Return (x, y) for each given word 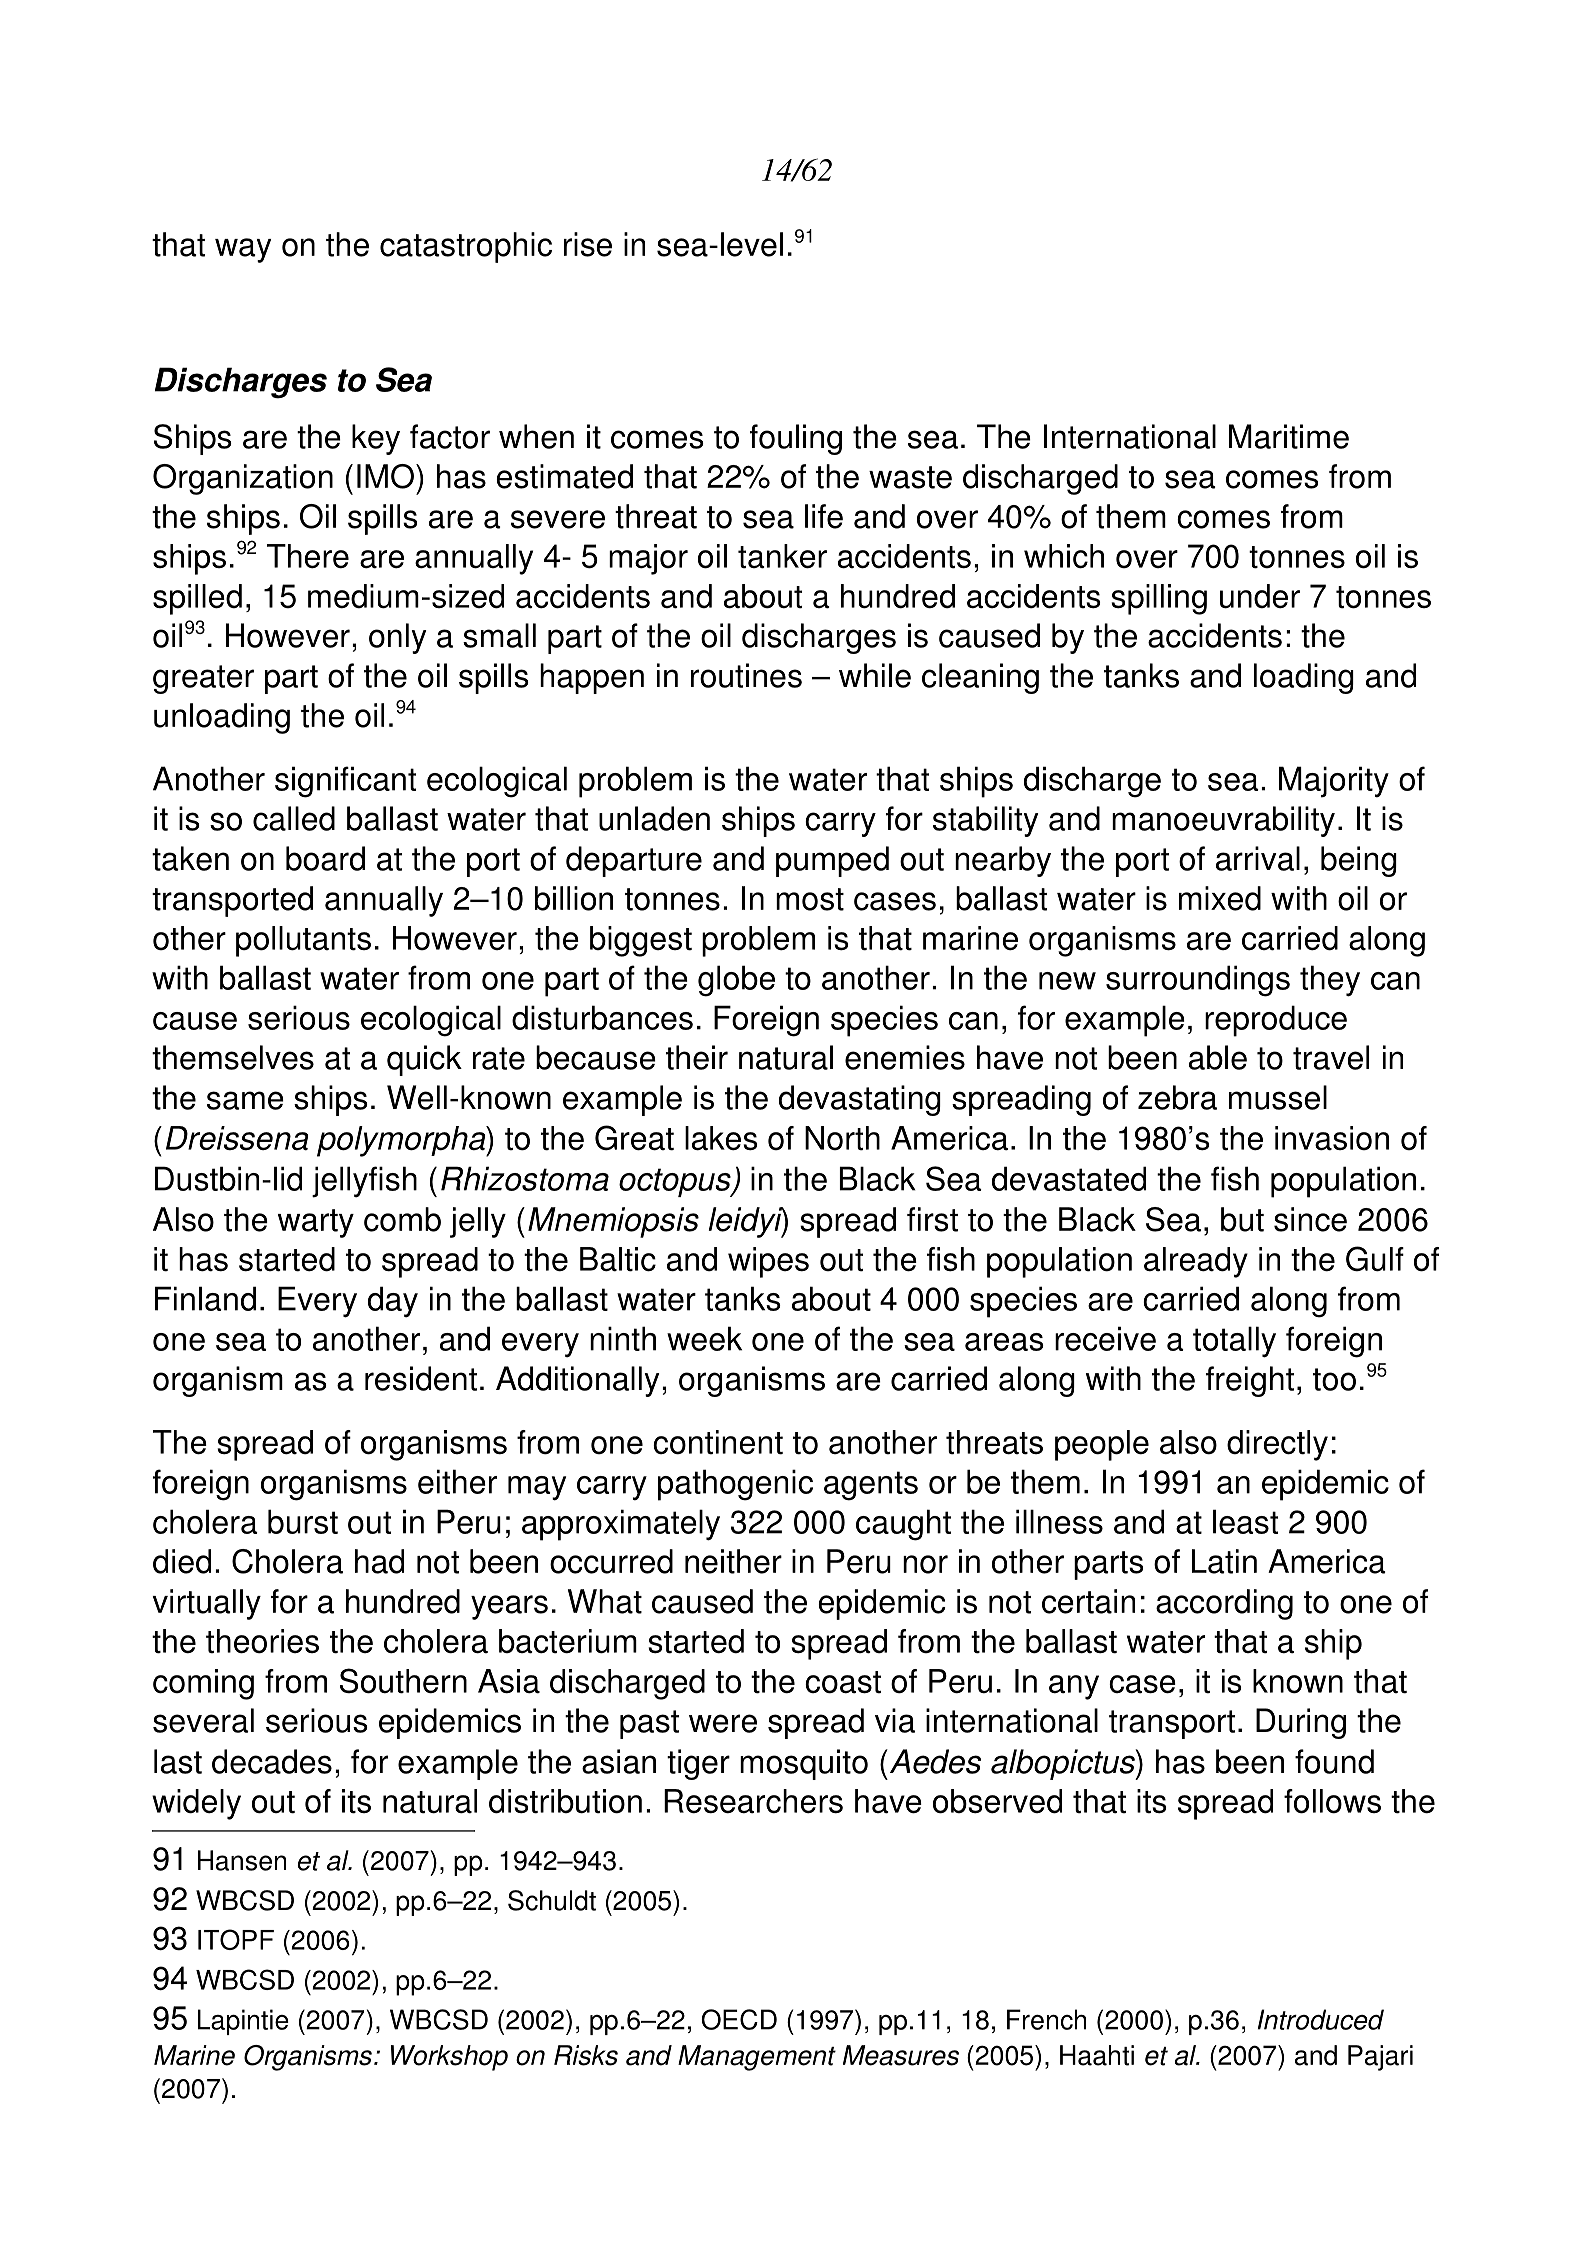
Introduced (1321, 2019)
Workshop (449, 2058)
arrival (1258, 858)
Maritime (1289, 436)
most (810, 899)
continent (718, 1442)
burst (303, 1521)
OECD (739, 2019)
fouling (796, 439)
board (325, 858)
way (243, 250)
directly (1277, 1445)
